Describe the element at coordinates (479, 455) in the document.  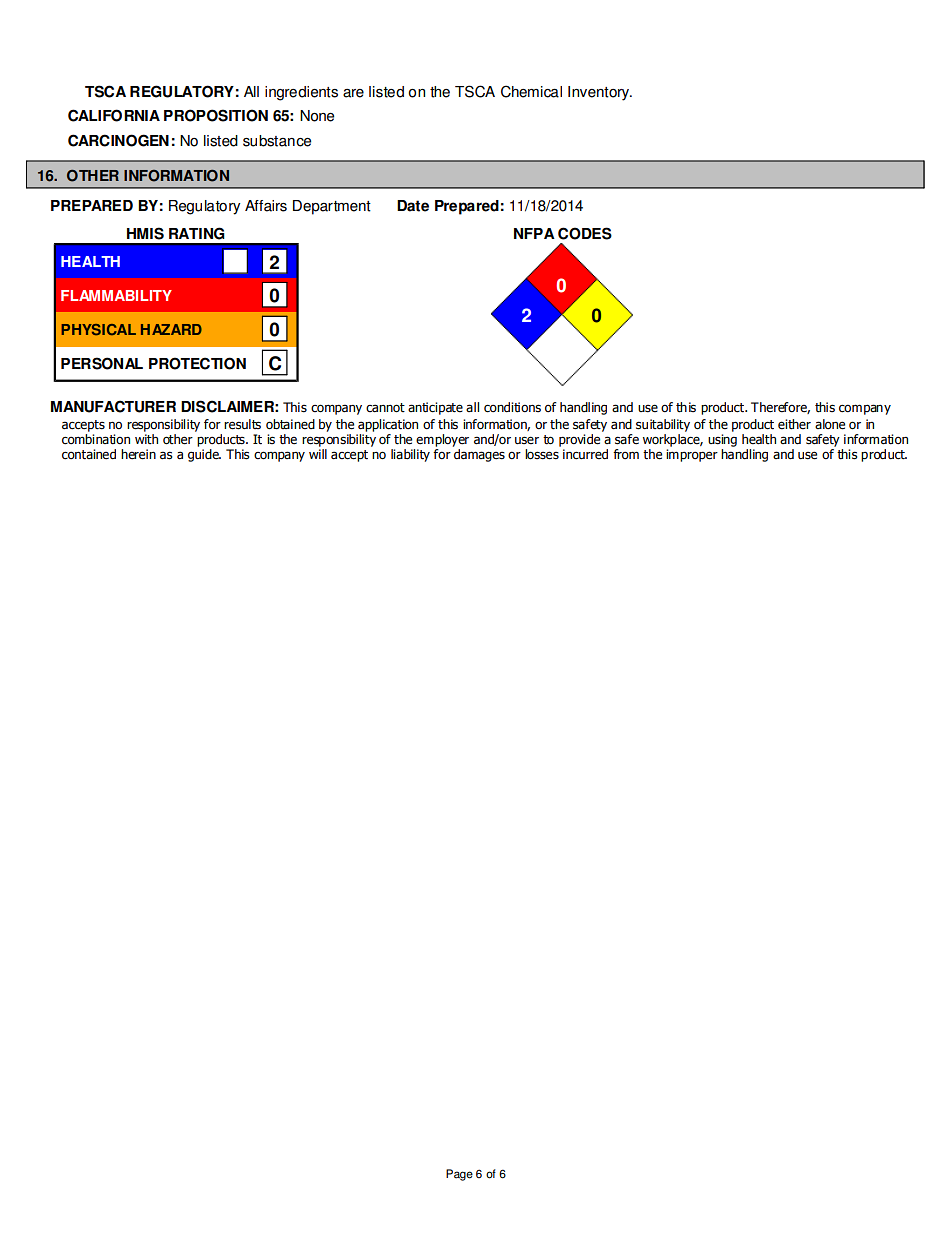
I see `damages` at that location.
